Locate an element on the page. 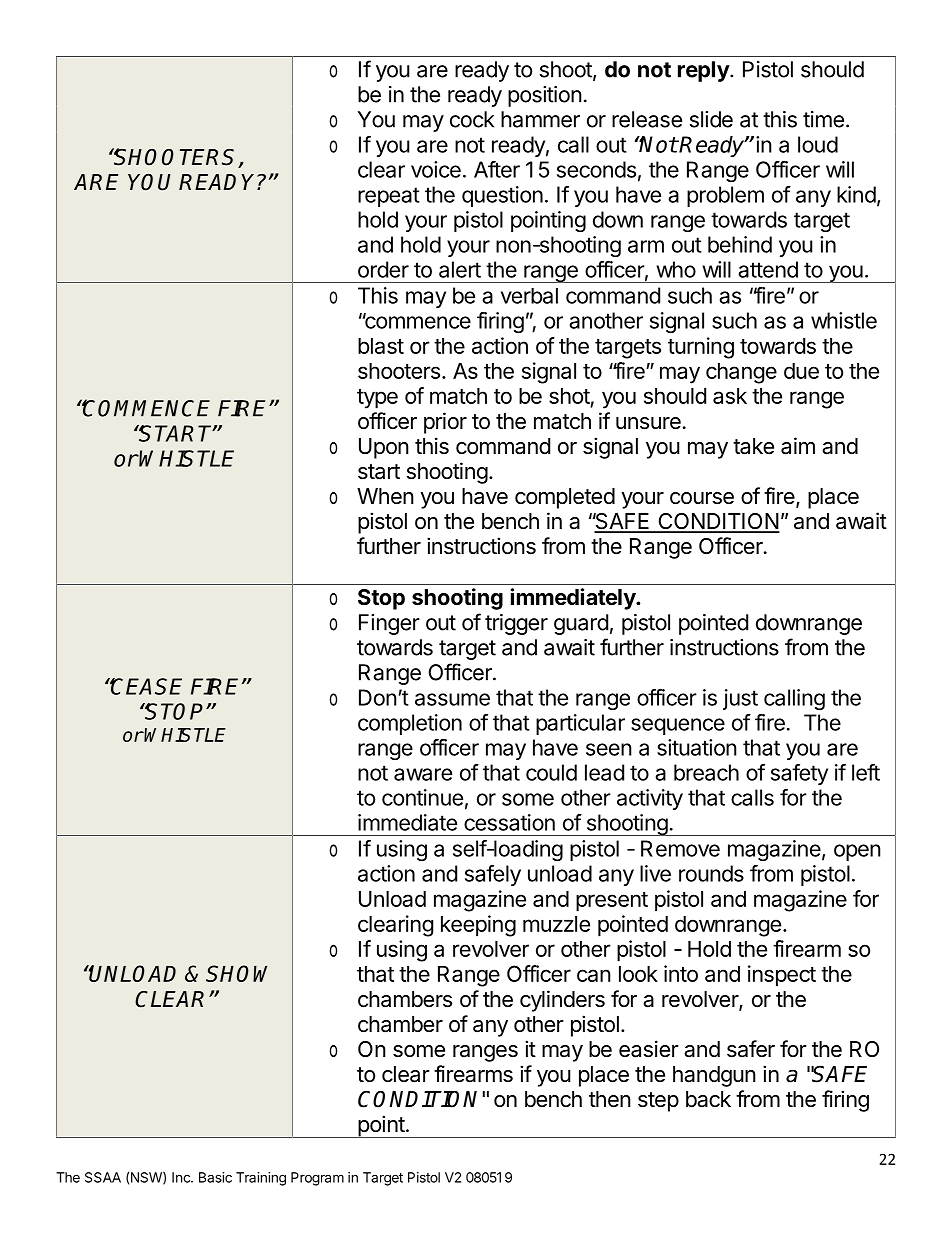  assume is located at coordinates (452, 699).
